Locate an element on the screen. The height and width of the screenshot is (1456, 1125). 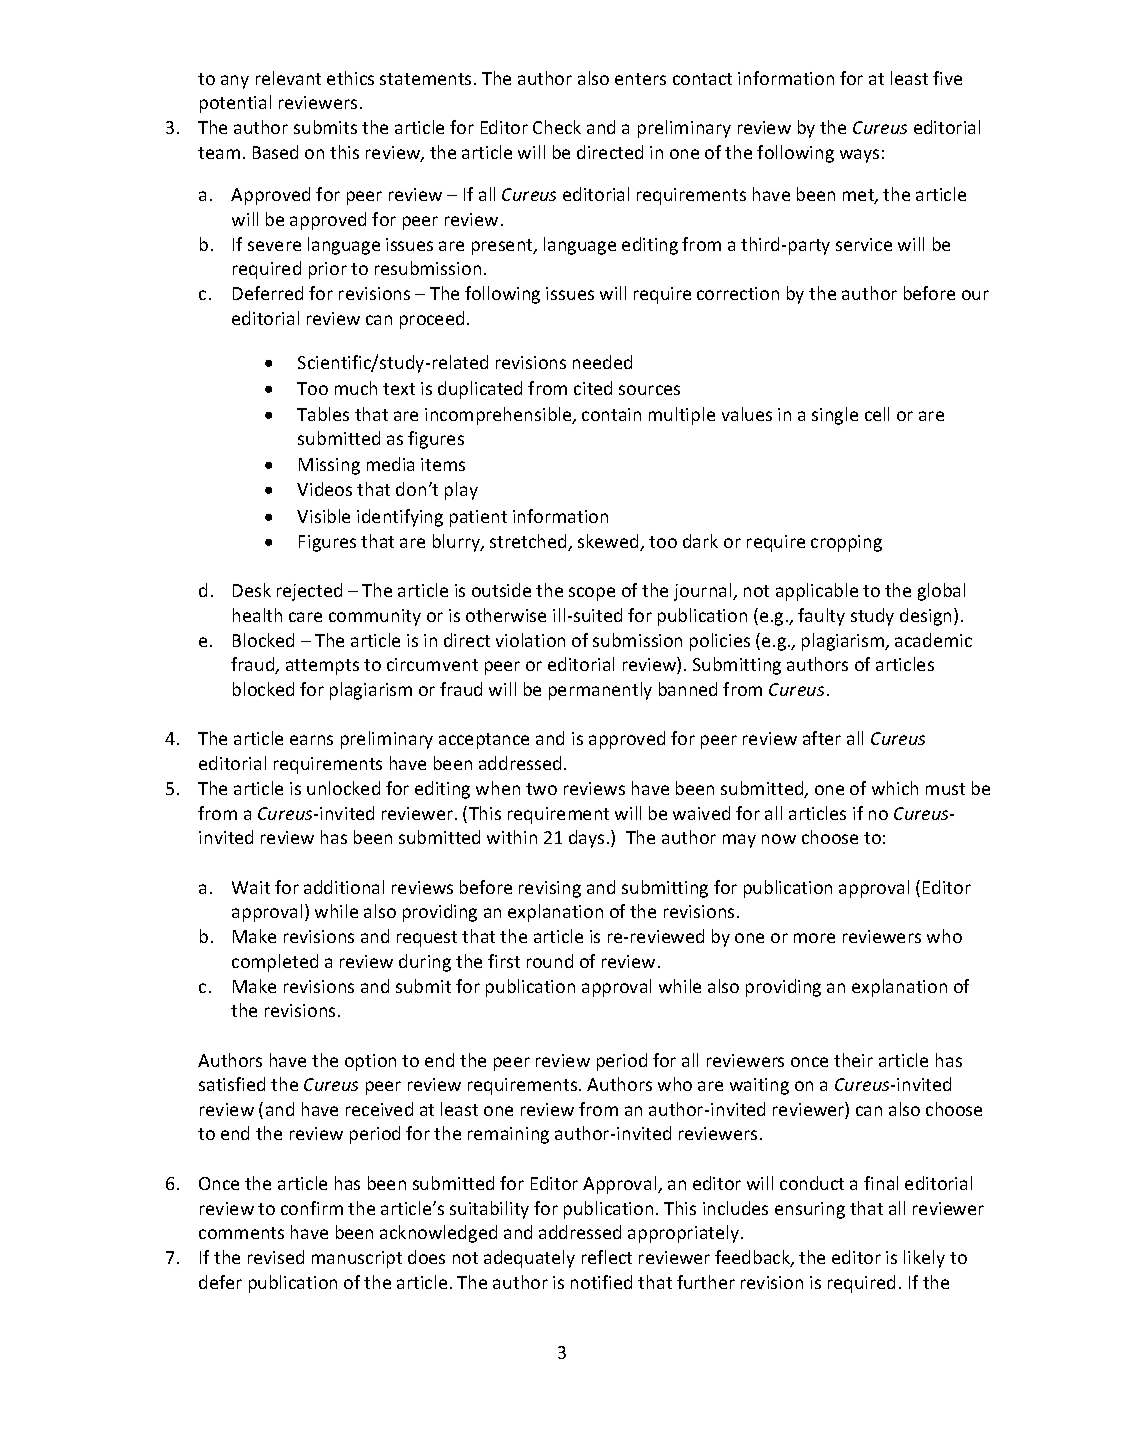
revised is located at coordinates (276, 1257).
